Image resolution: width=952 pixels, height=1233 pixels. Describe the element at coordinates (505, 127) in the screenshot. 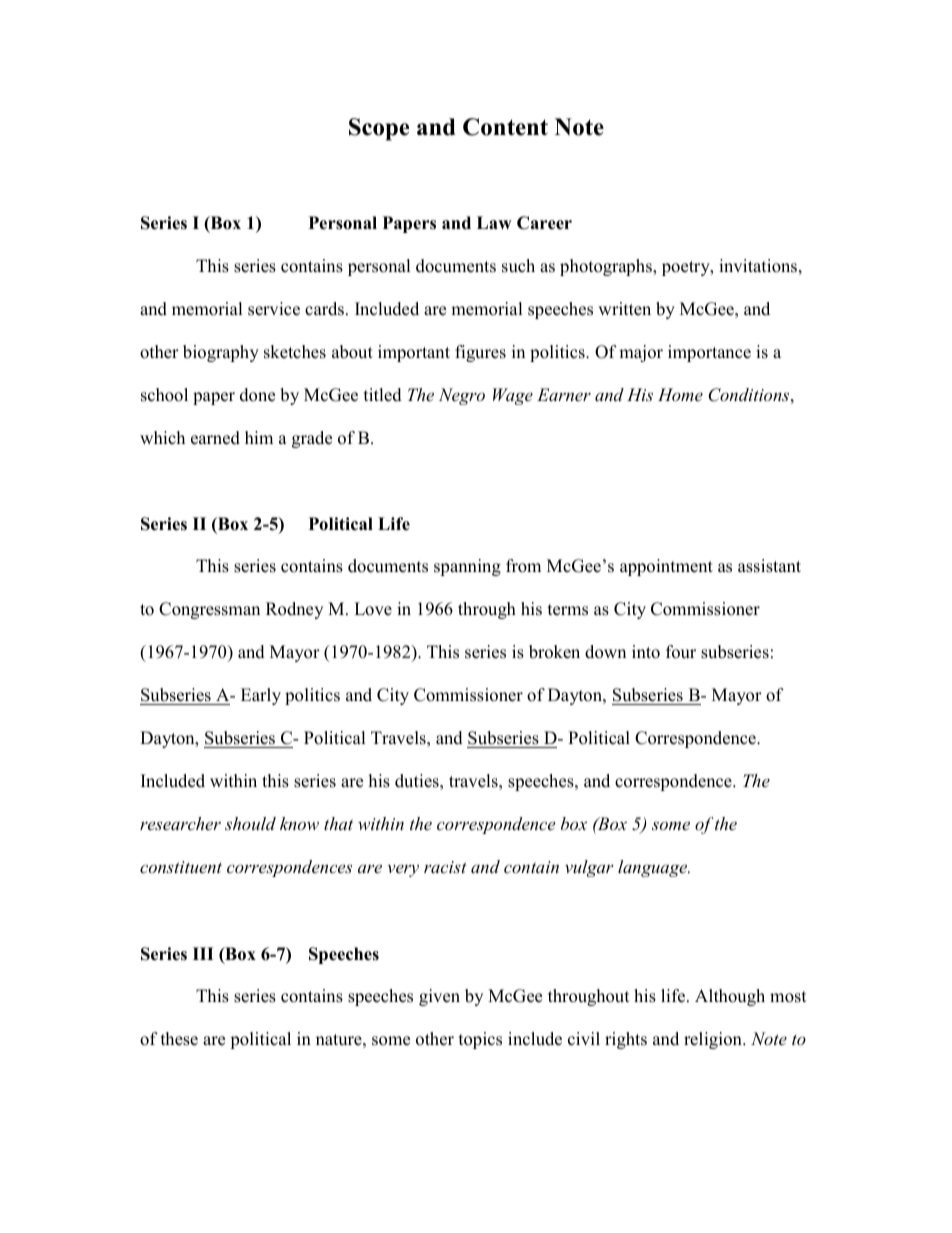

I see `Content` at that location.
